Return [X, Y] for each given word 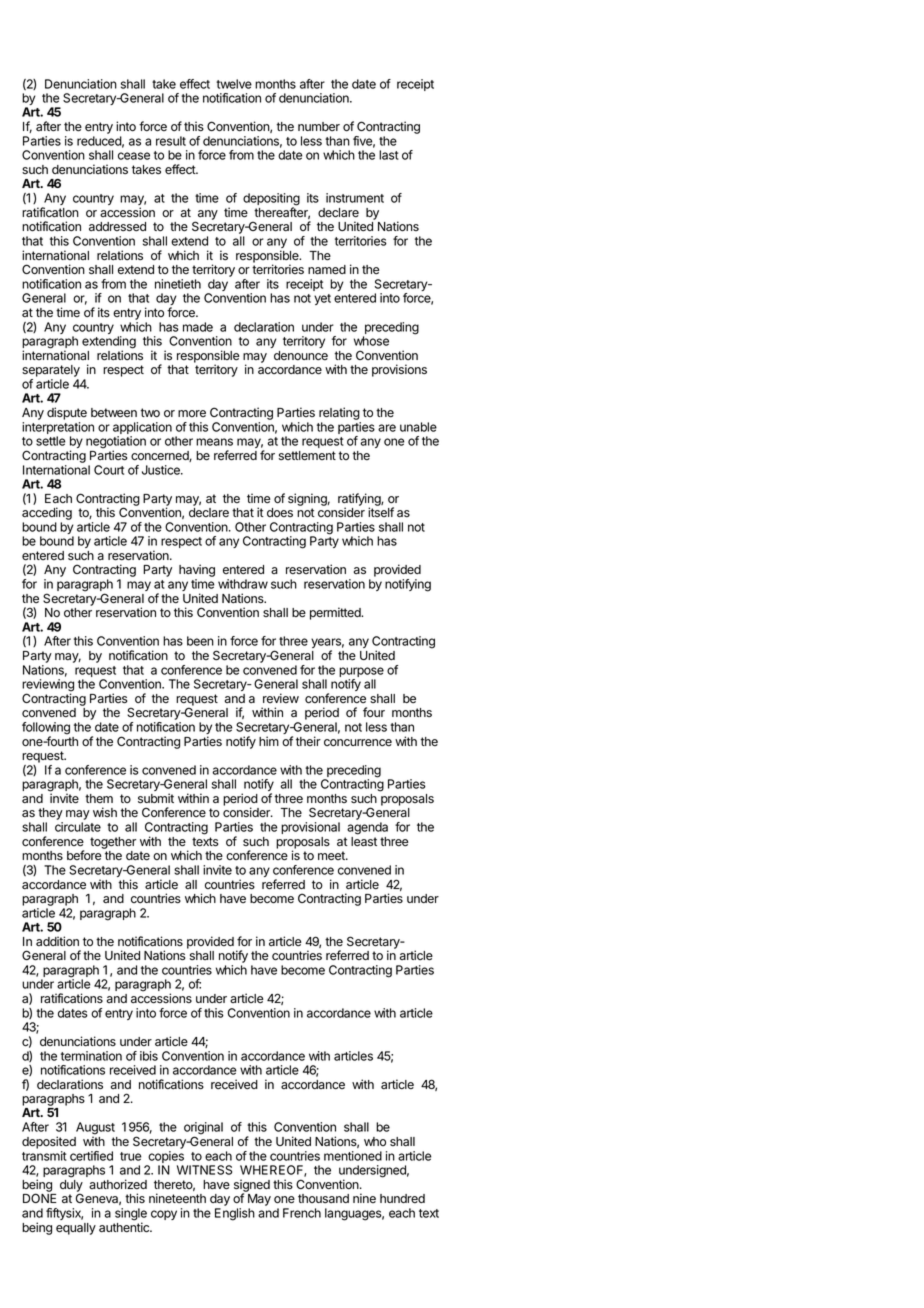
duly [71, 1187]
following [46, 729]
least [364, 842]
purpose [361, 673]
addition [57, 941]
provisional [310, 828]
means [214, 442]
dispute [67, 413]
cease [134, 156]
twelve [234, 84]
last [389, 155]
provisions [399, 370]
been [200, 641]
